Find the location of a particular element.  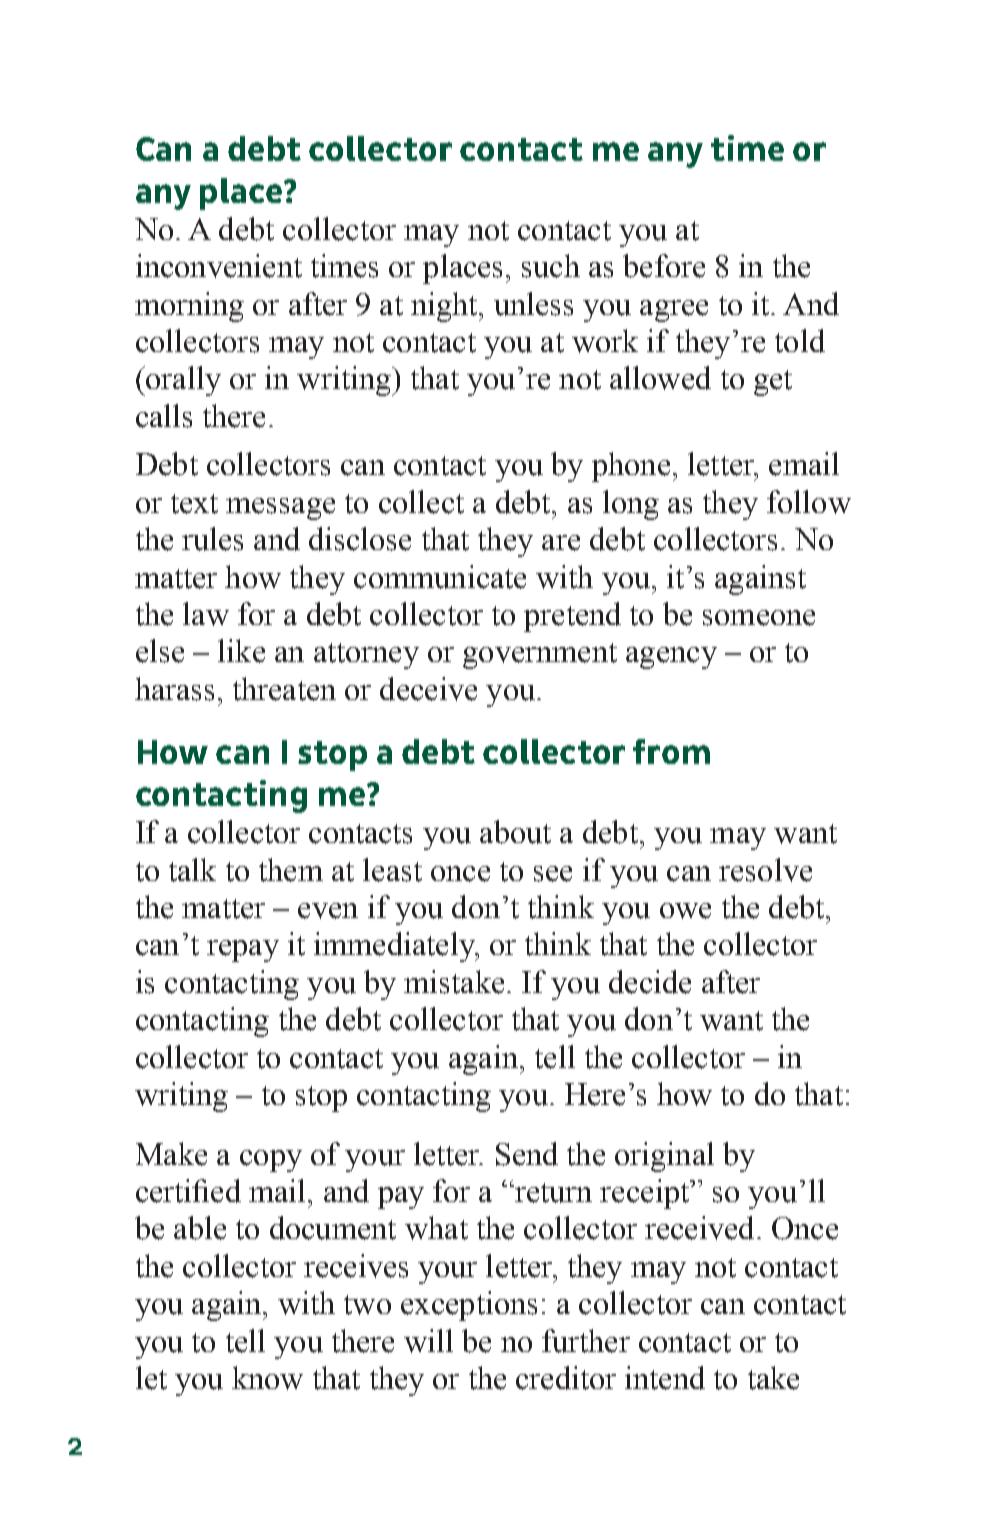

immediately is located at coordinates (395, 947).
